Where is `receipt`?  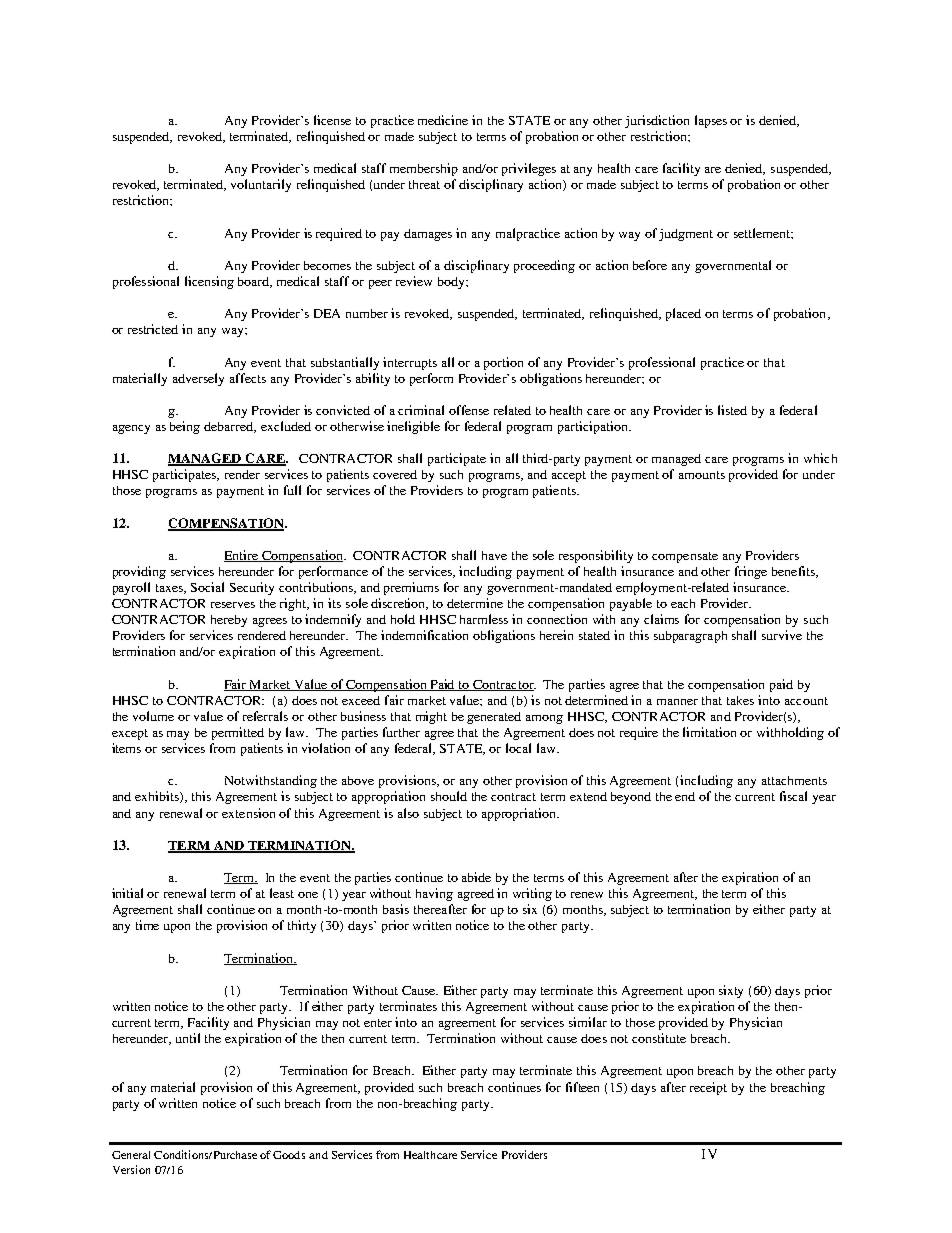
receipt is located at coordinates (708, 1088).
